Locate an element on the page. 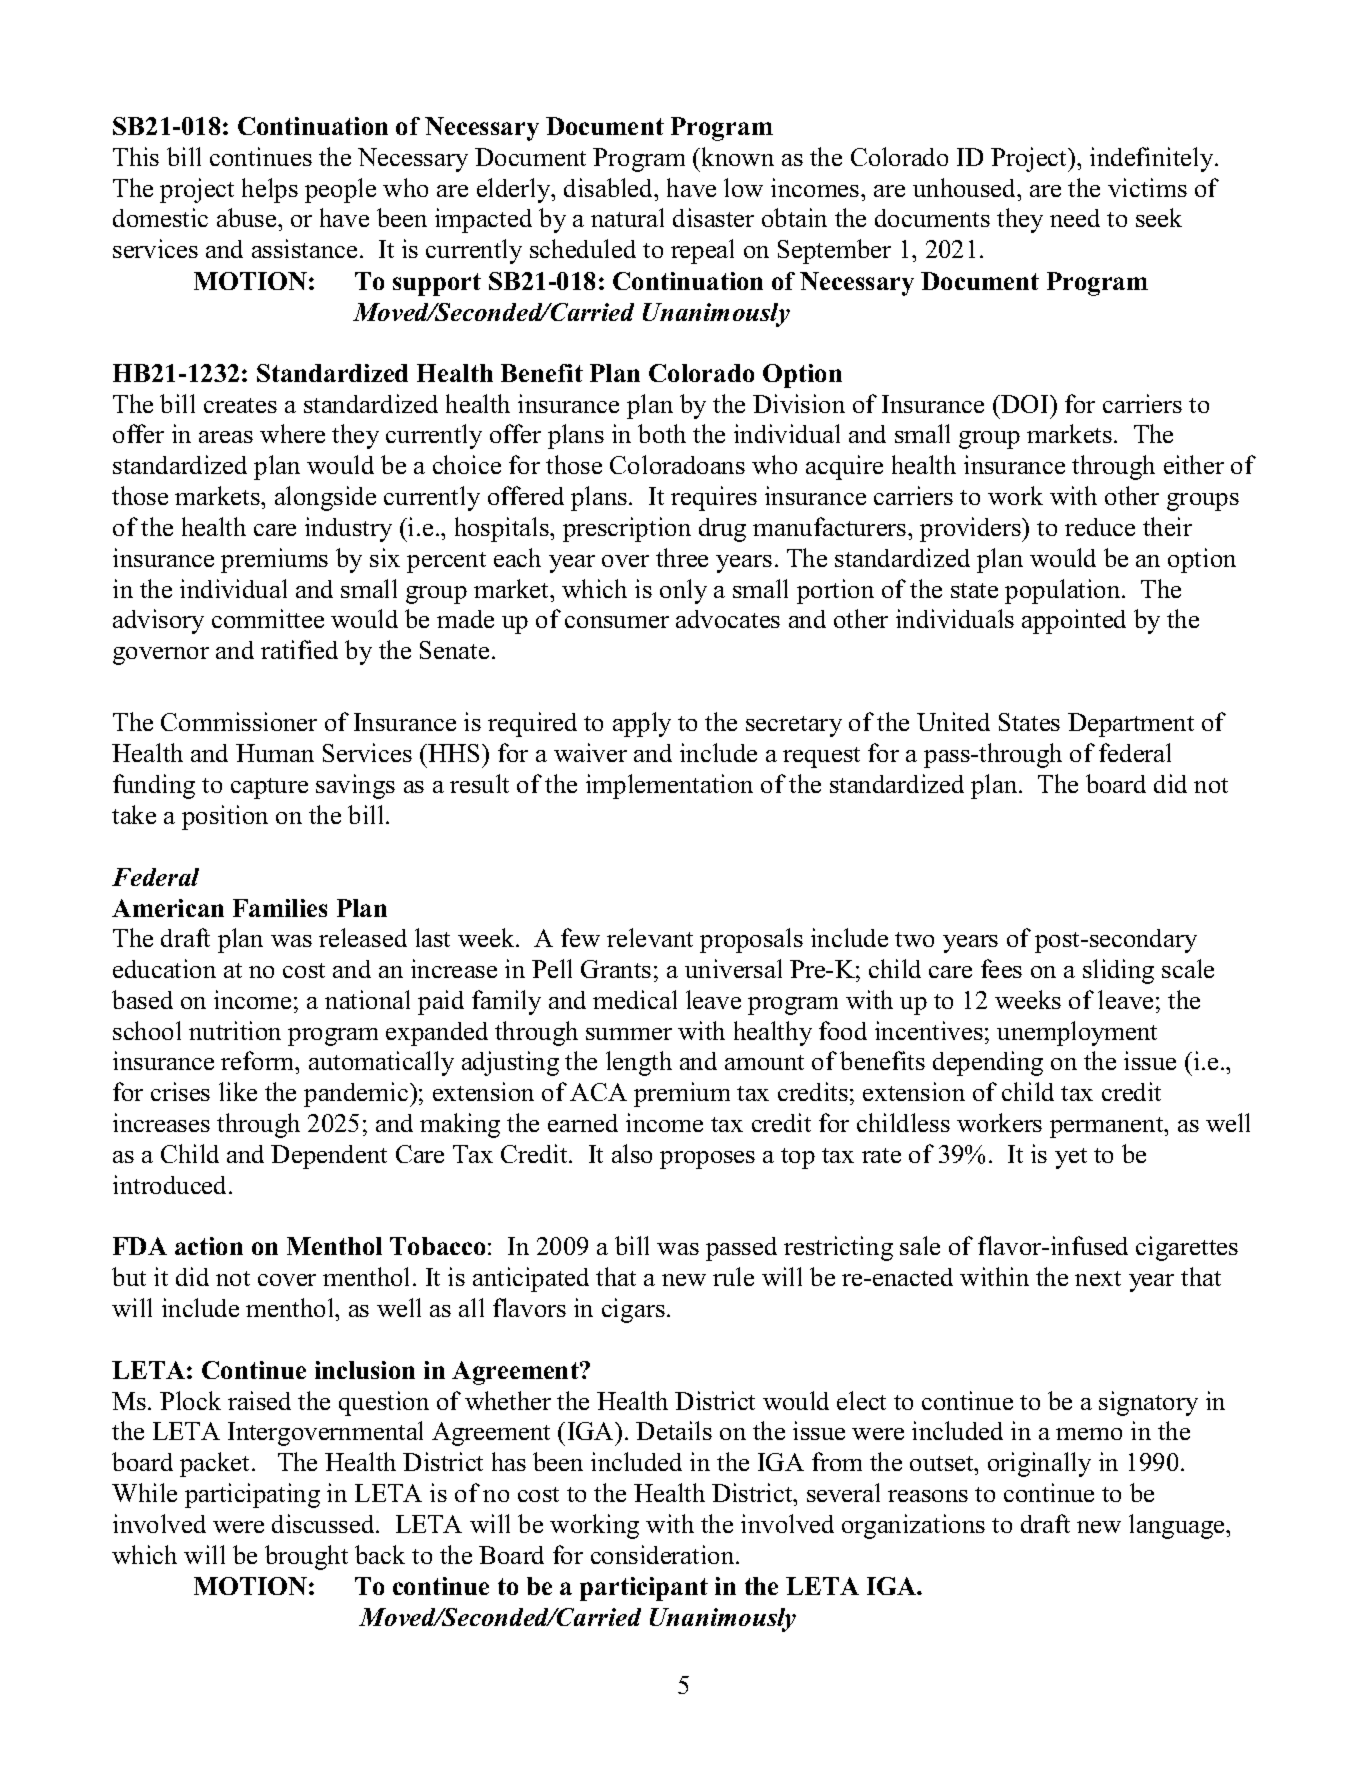 This document has width=1368, height=1770. consumer is located at coordinates (617, 622).
